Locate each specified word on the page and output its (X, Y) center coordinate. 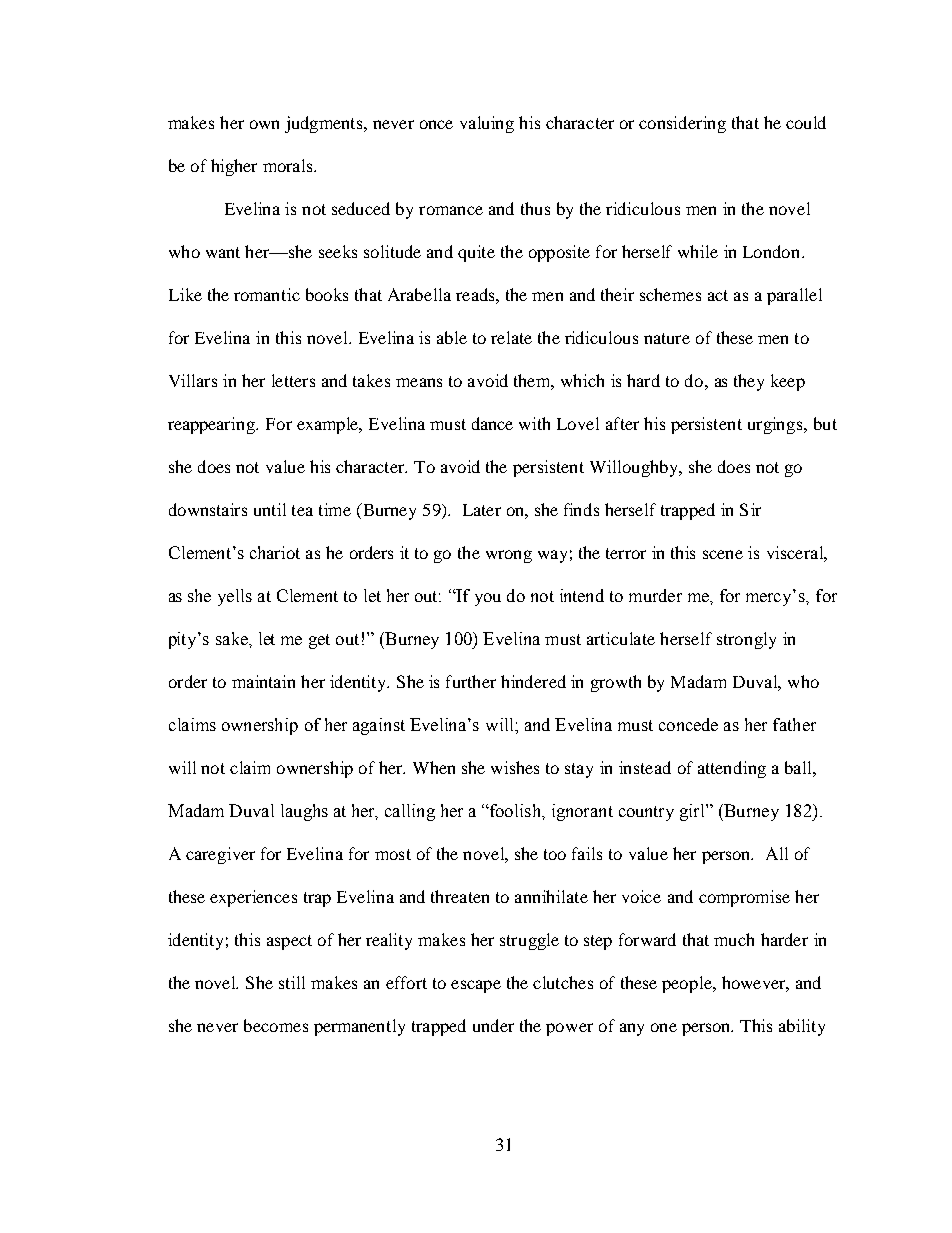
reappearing (213, 425)
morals (289, 165)
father (794, 724)
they (749, 382)
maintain (263, 681)
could (806, 122)
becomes (276, 1025)
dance (492, 423)
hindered (533, 681)
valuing (487, 124)
